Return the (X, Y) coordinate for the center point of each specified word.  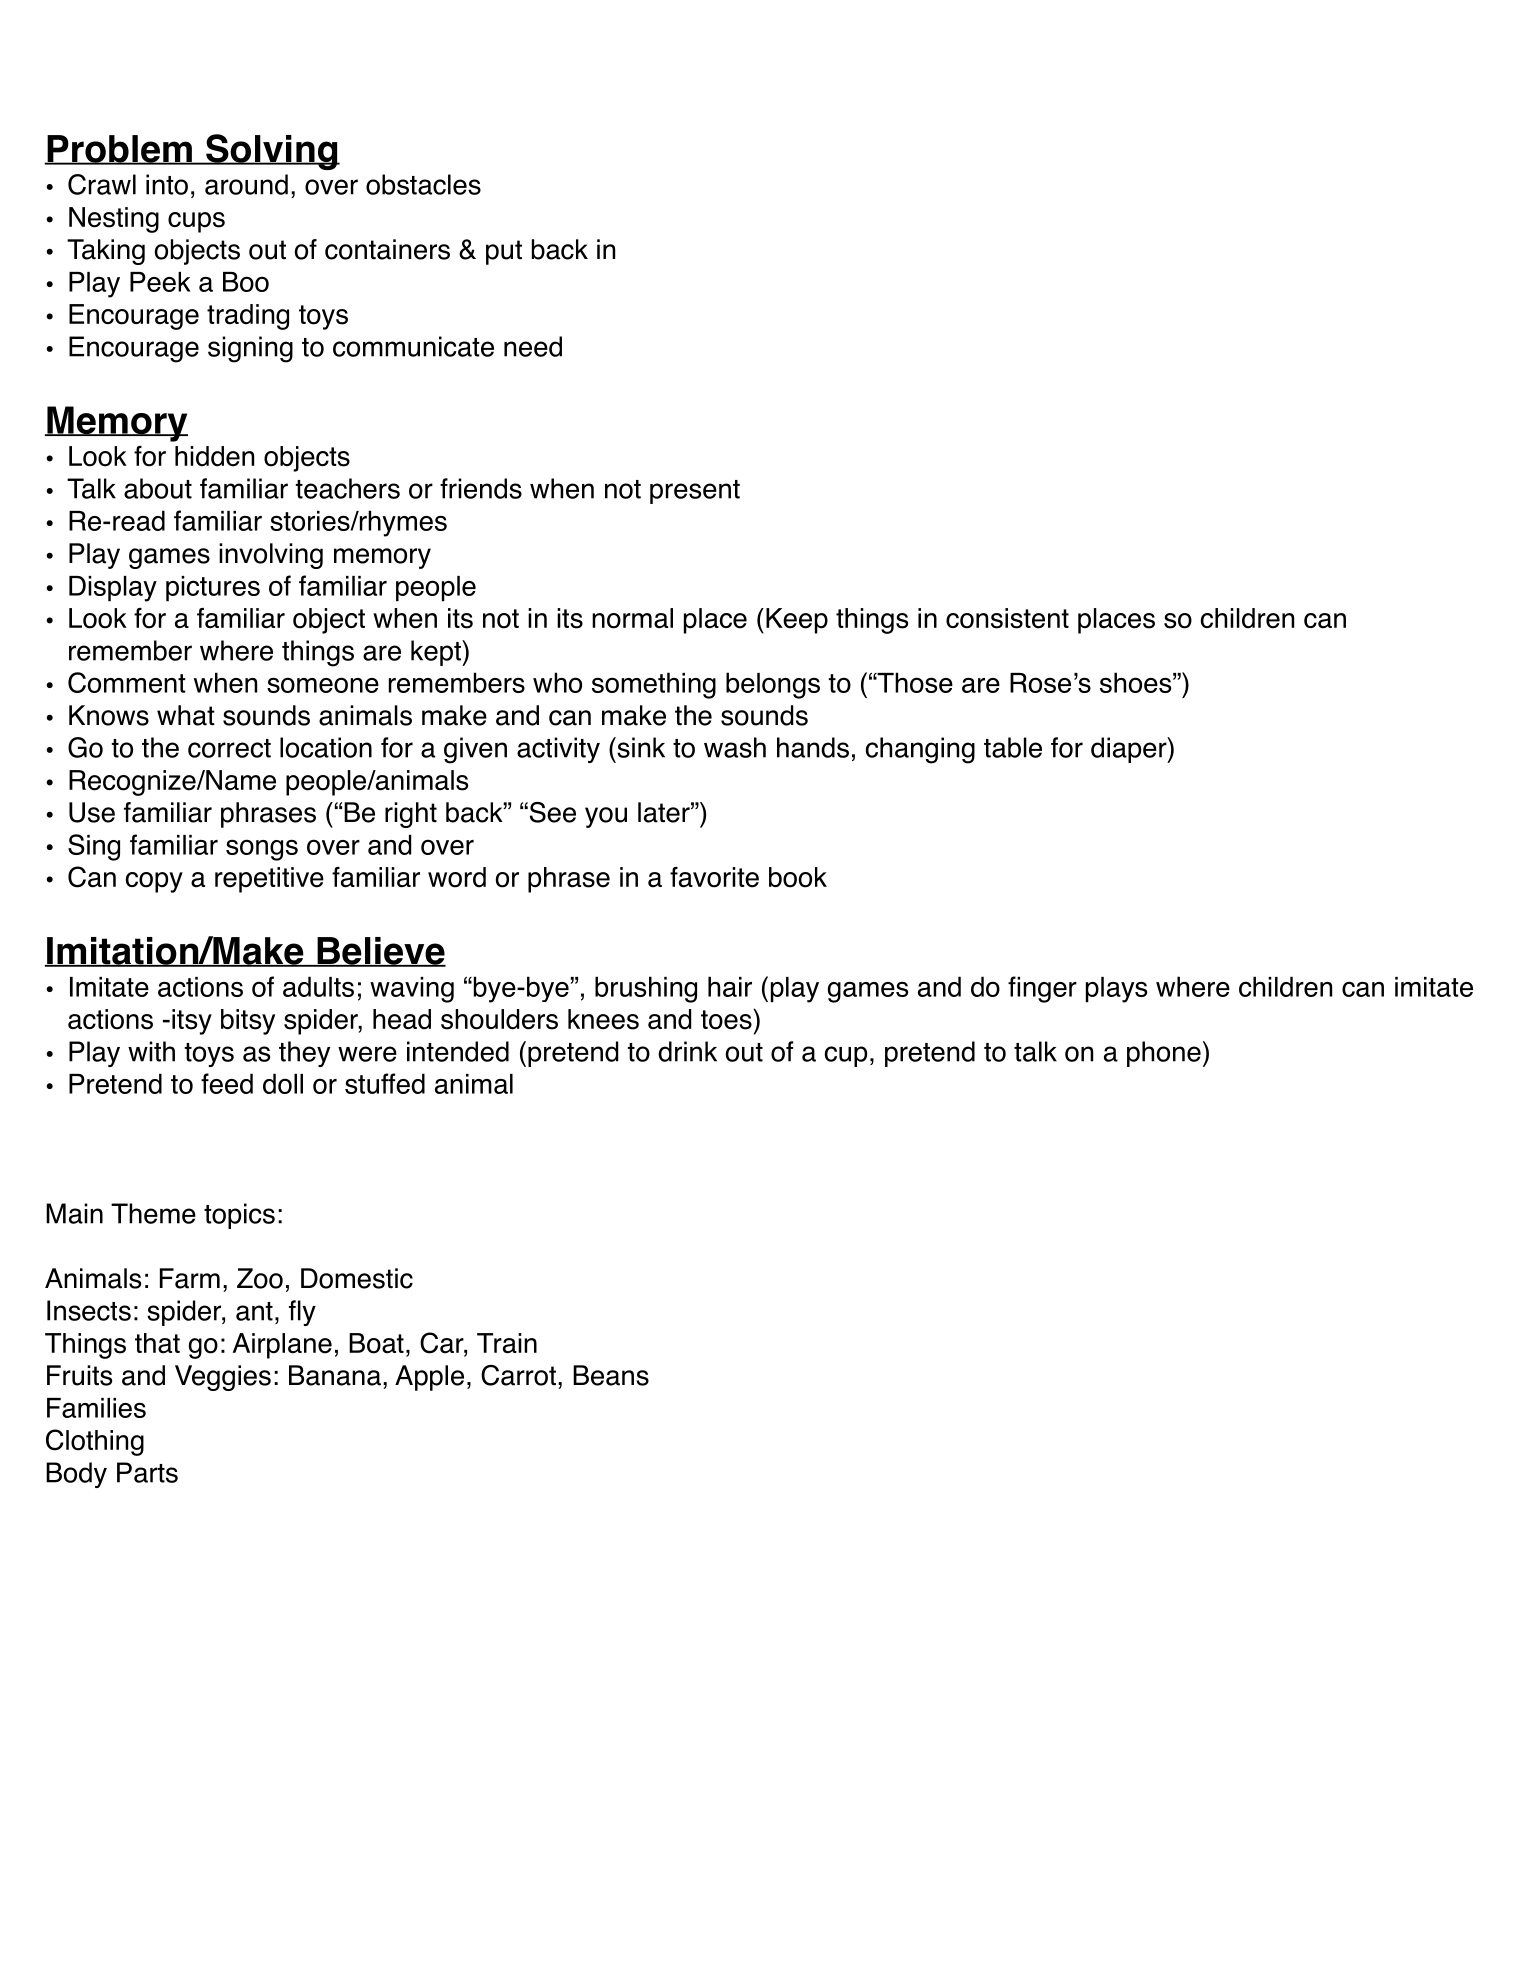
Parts (147, 1472)
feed (227, 1083)
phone (1164, 1054)
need (533, 346)
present (695, 492)
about (158, 488)
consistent (1007, 618)
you (606, 817)
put (504, 252)
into (167, 184)
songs (262, 850)
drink (687, 1051)
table (1013, 747)
